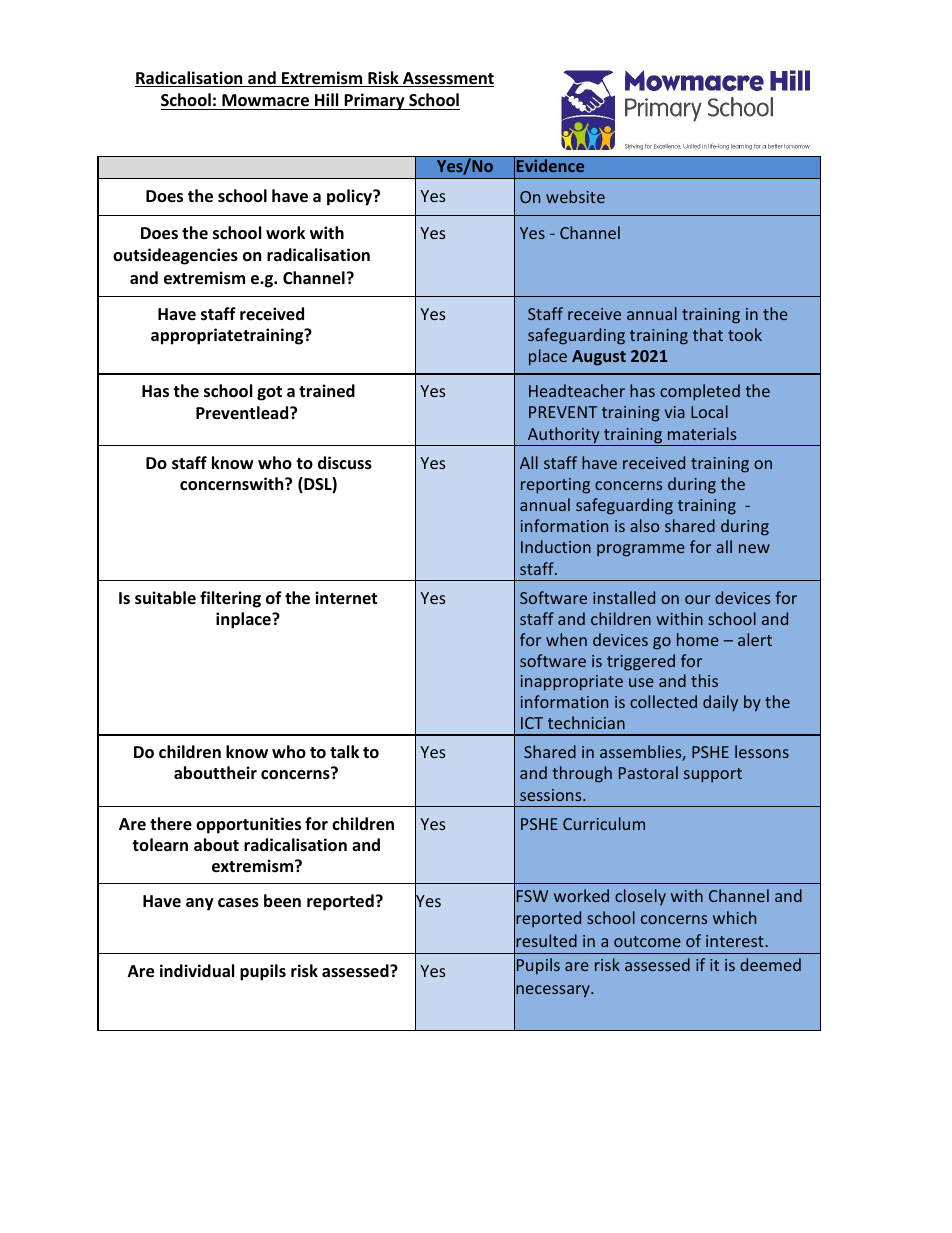 This image has width=952, height=1233. What do you see at coordinates (447, 79) in the image?
I see `Assessment` at bounding box center [447, 79].
